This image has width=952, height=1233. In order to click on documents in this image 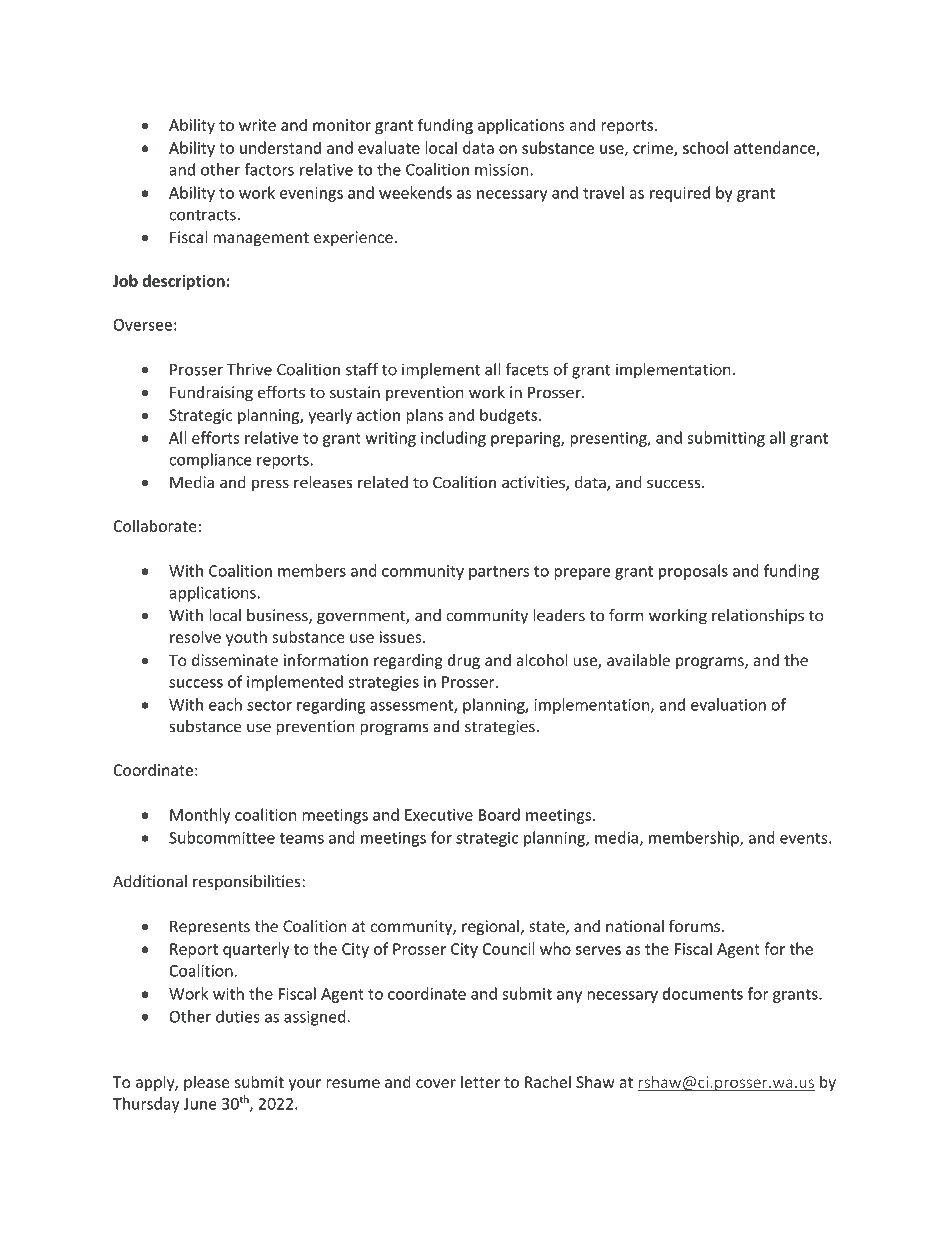, I will do `click(703, 993)`.
